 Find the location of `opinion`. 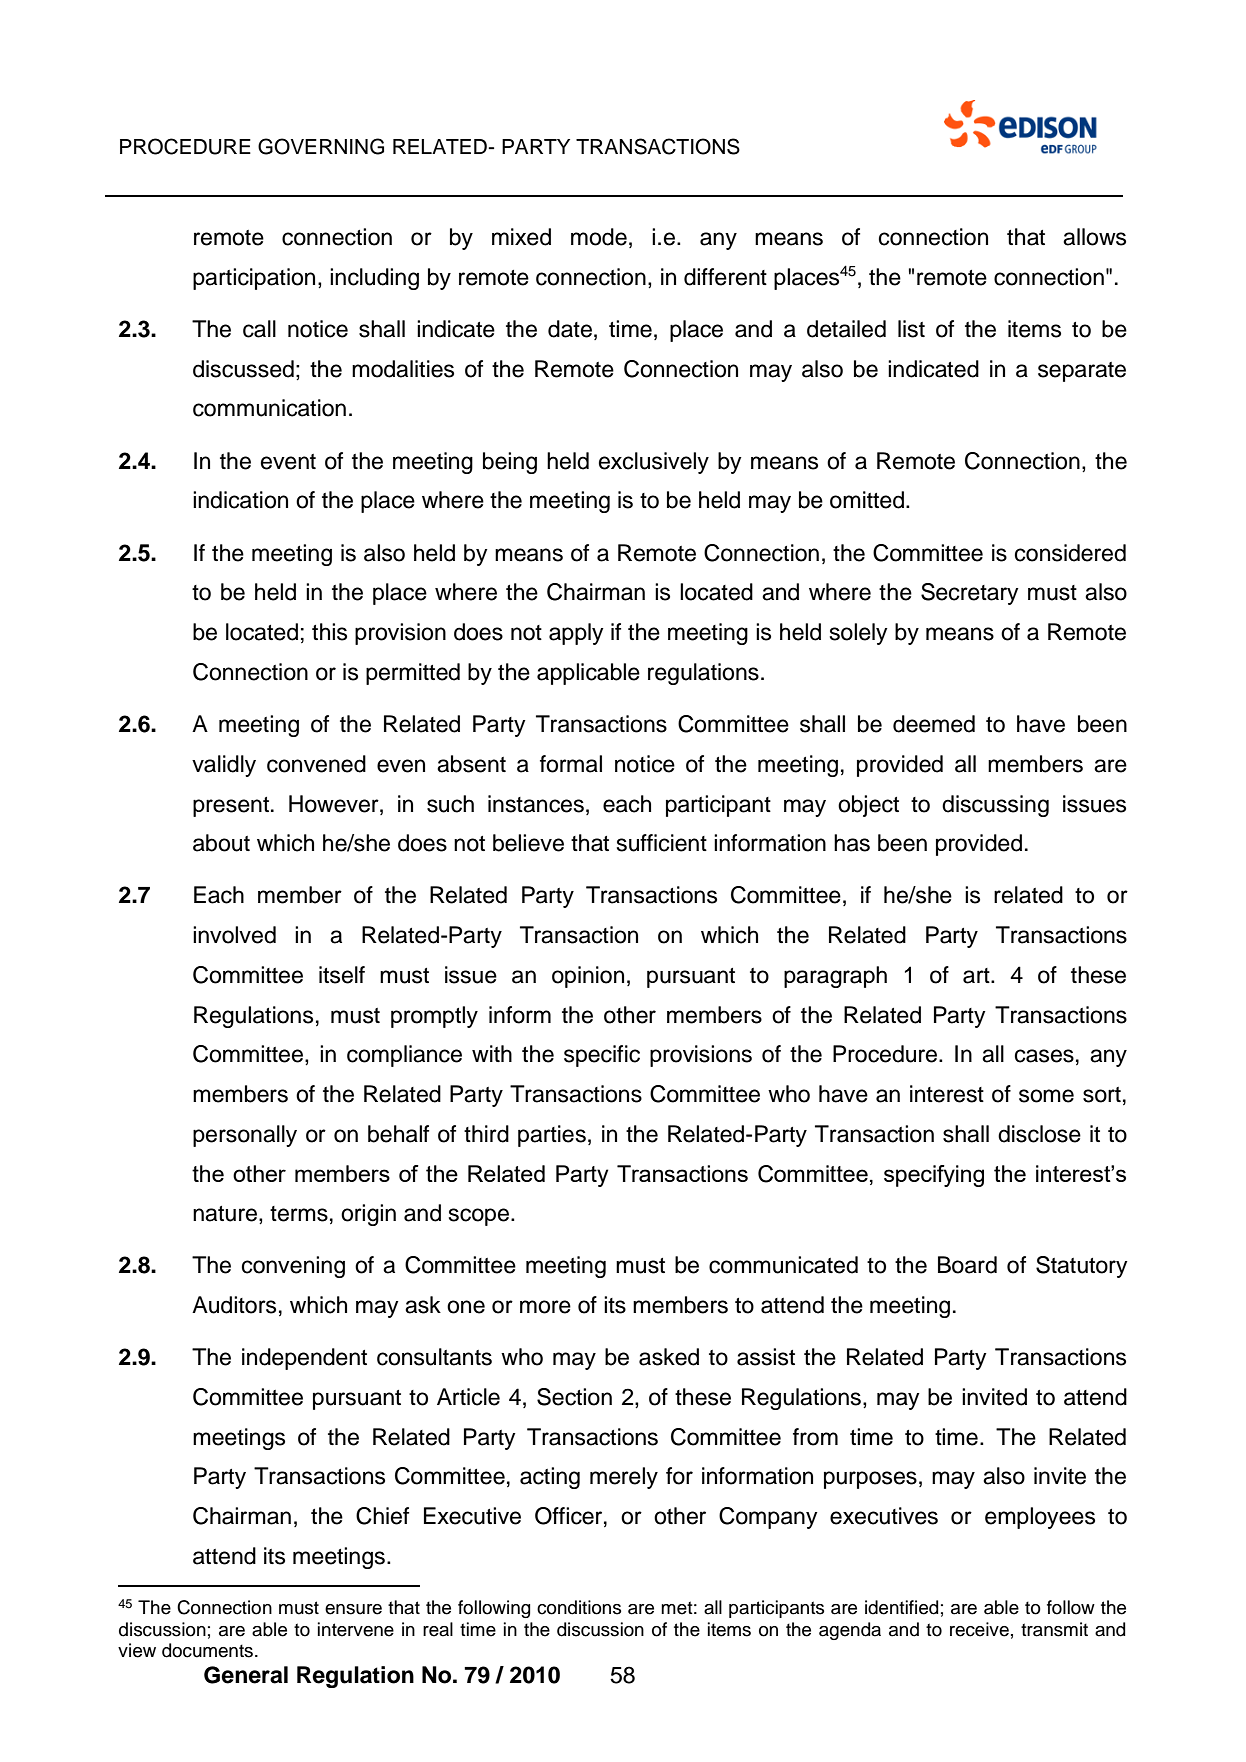

opinion is located at coordinates (588, 977).
